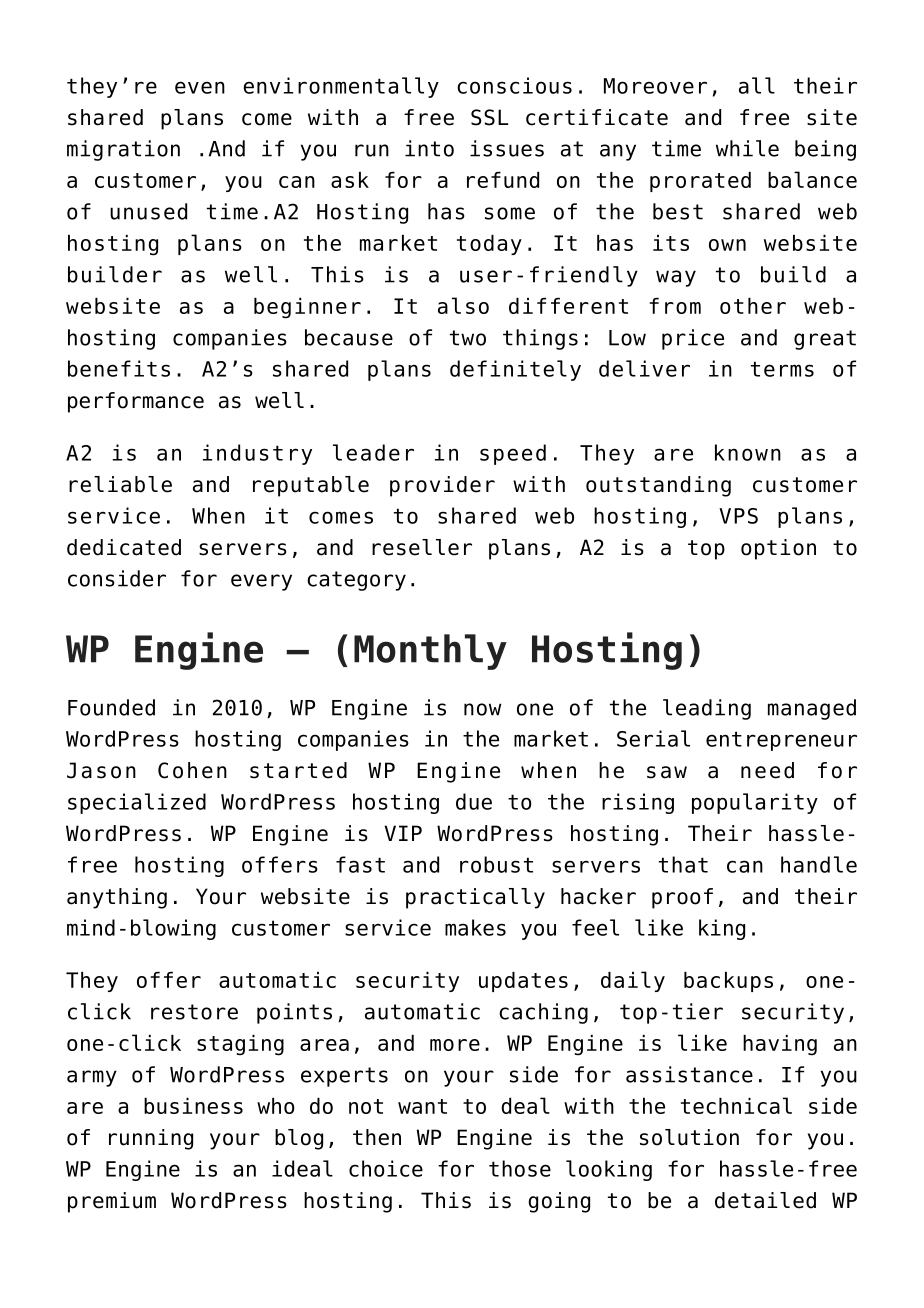 The width and height of the page is (924, 1308). What do you see at coordinates (429, 148) in the page?
I see `into` at bounding box center [429, 148].
